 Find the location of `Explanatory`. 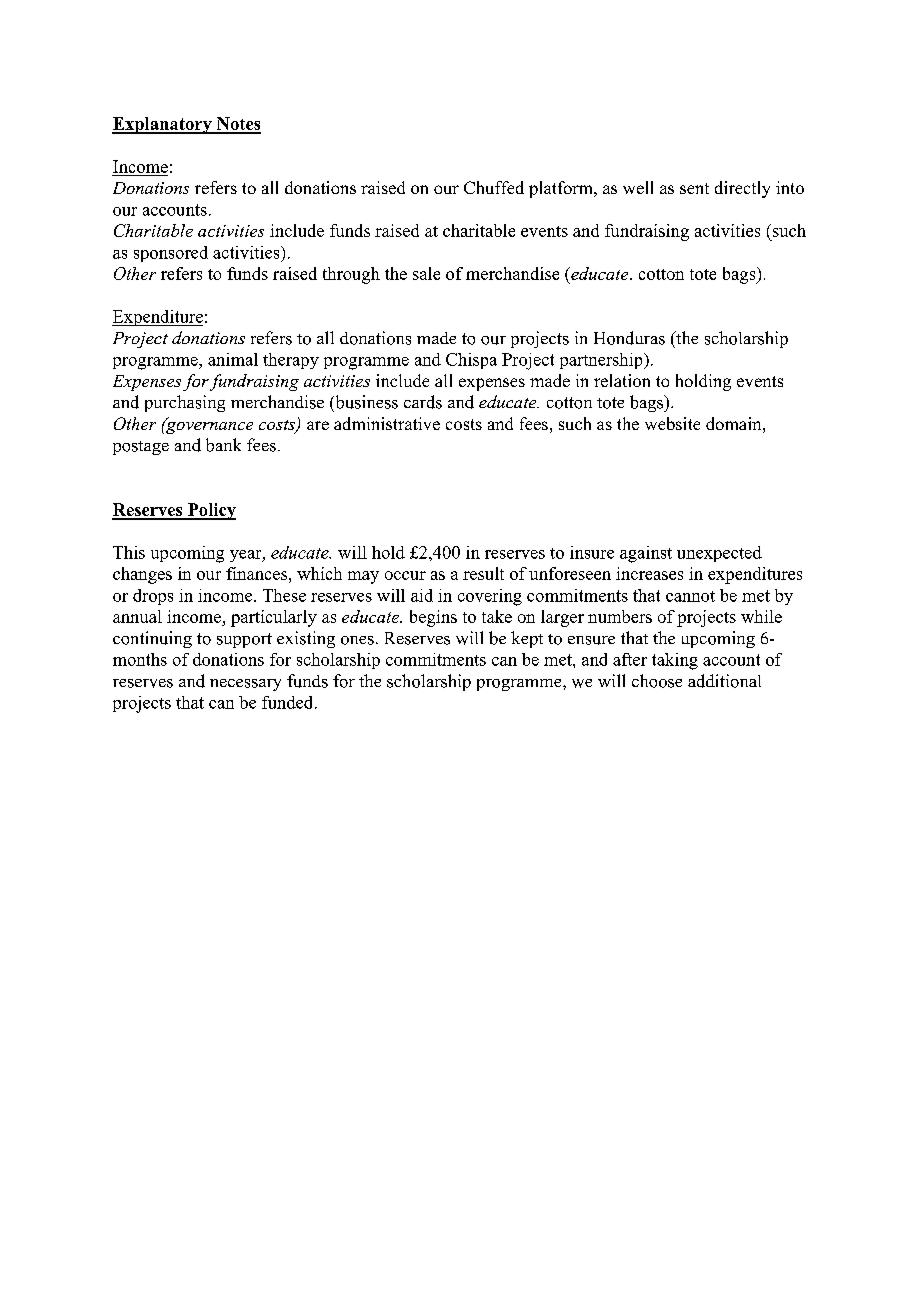

Explanatory is located at coordinates (163, 125).
